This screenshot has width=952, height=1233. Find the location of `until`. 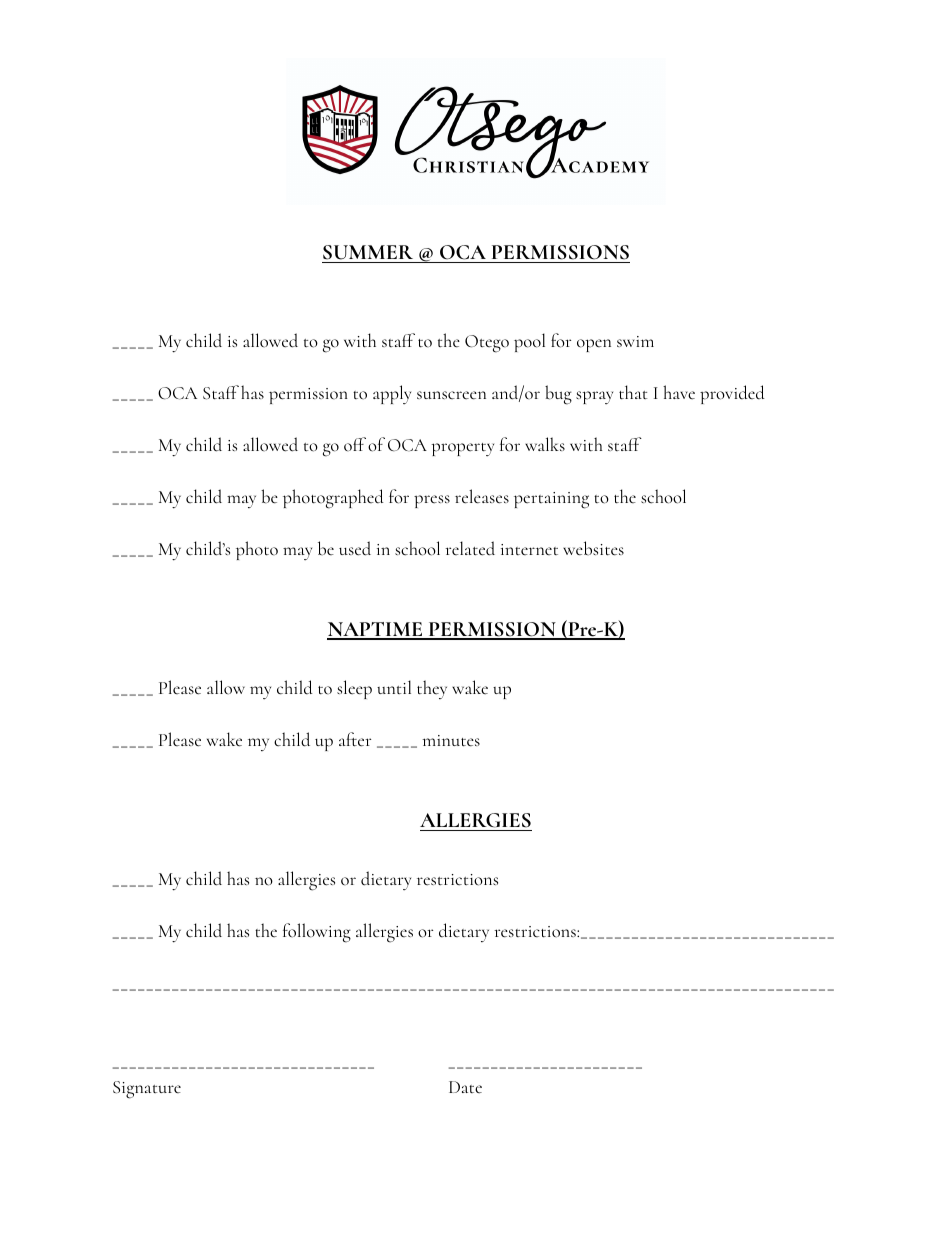

until is located at coordinates (394, 687).
